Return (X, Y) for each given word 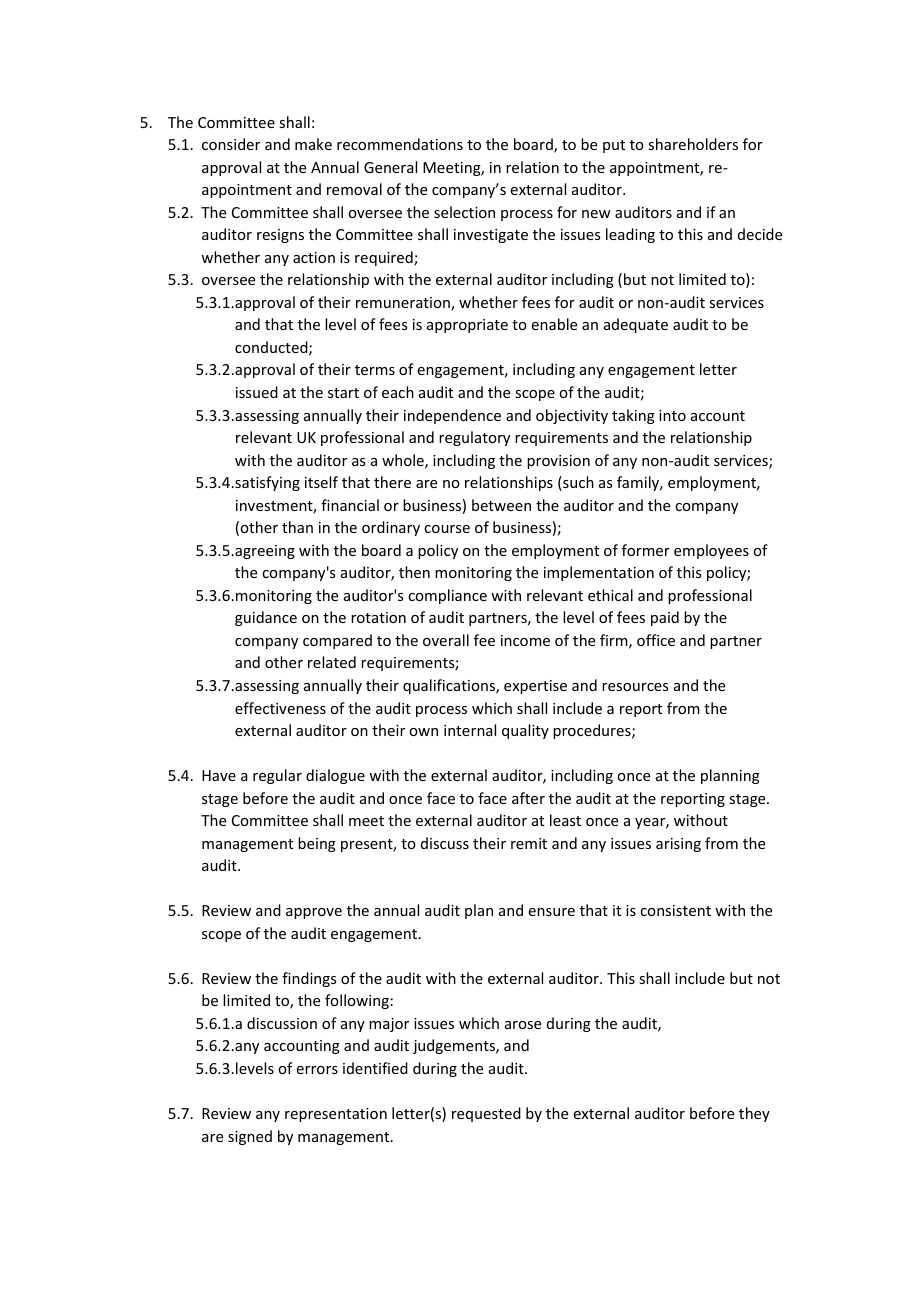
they (754, 1114)
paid (665, 618)
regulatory (474, 438)
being (317, 844)
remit (529, 843)
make (313, 144)
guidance (266, 618)
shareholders (693, 144)
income (525, 640)
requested (486, 1114)
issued (257, 392)
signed (250, 1137)
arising (678, 845)
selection (464, 212)
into (672, 415)
